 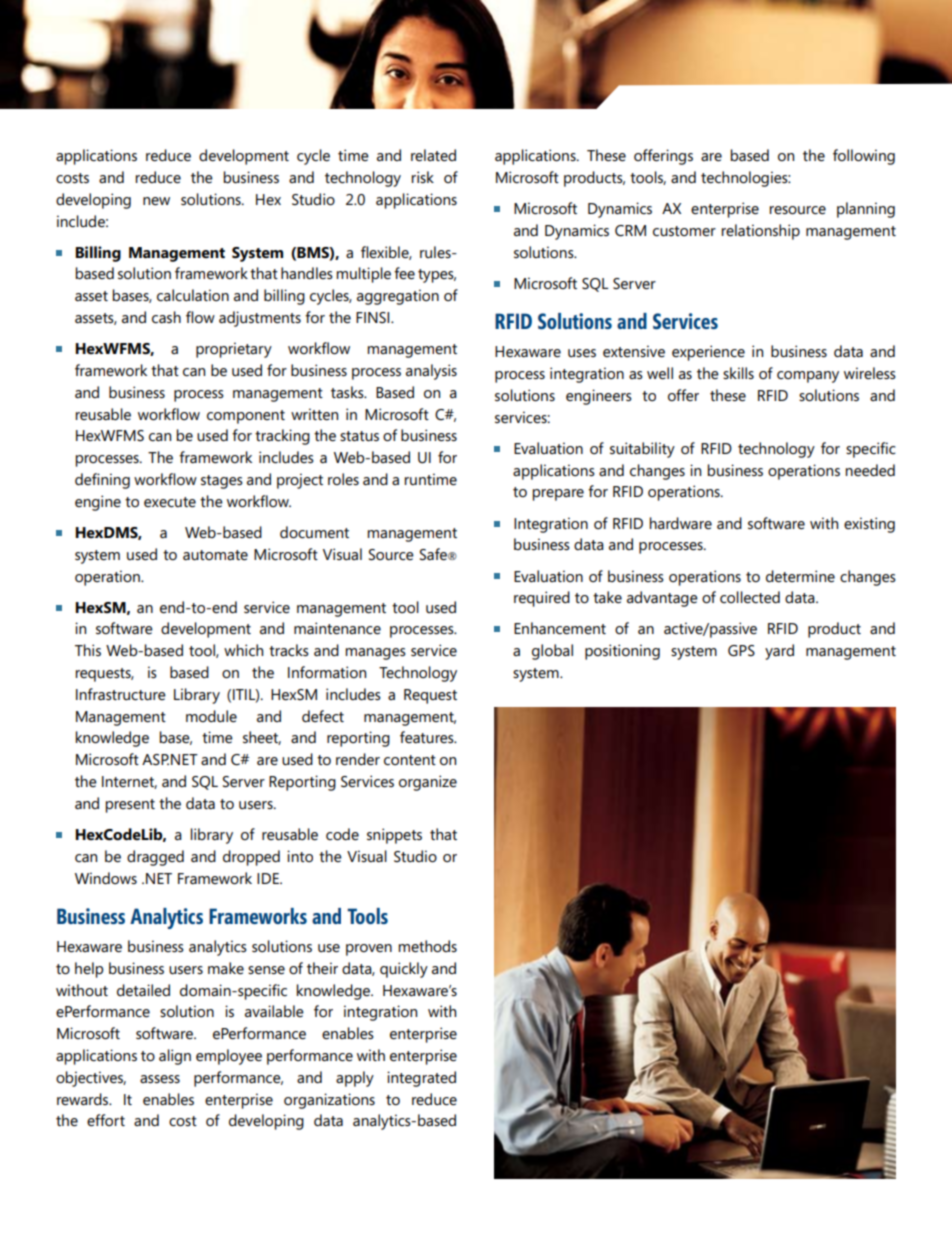 I want to click on analysis, so click(x=431, y=372).
